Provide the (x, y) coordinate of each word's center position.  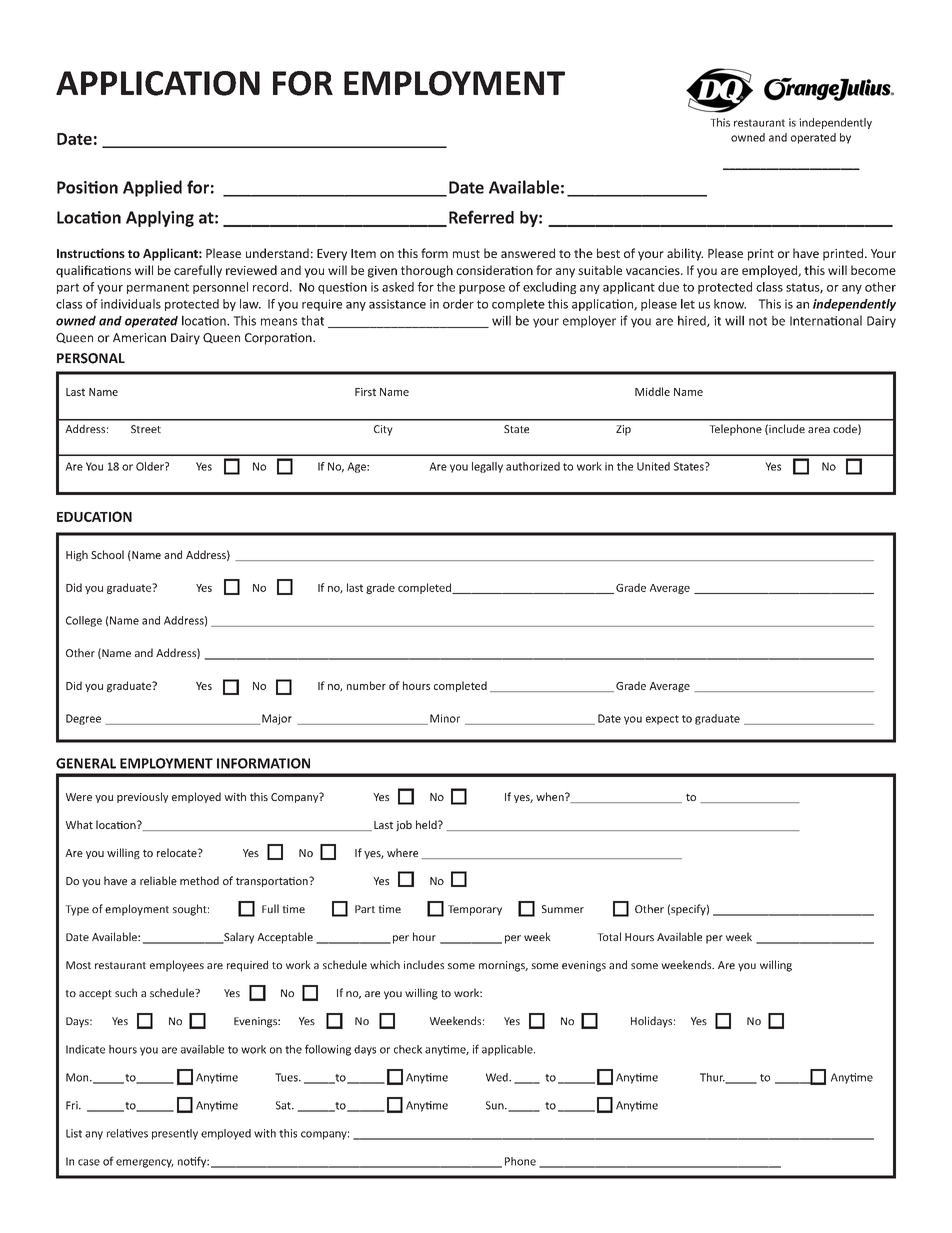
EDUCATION (94, 516)
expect (662, 720)
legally (487, 467)
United (653, 466)
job (404, 825)
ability (685, 254)
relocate (178, 852)
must (466, 254)
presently (175, 1134)
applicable (508, 1050)
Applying (160, 219)
